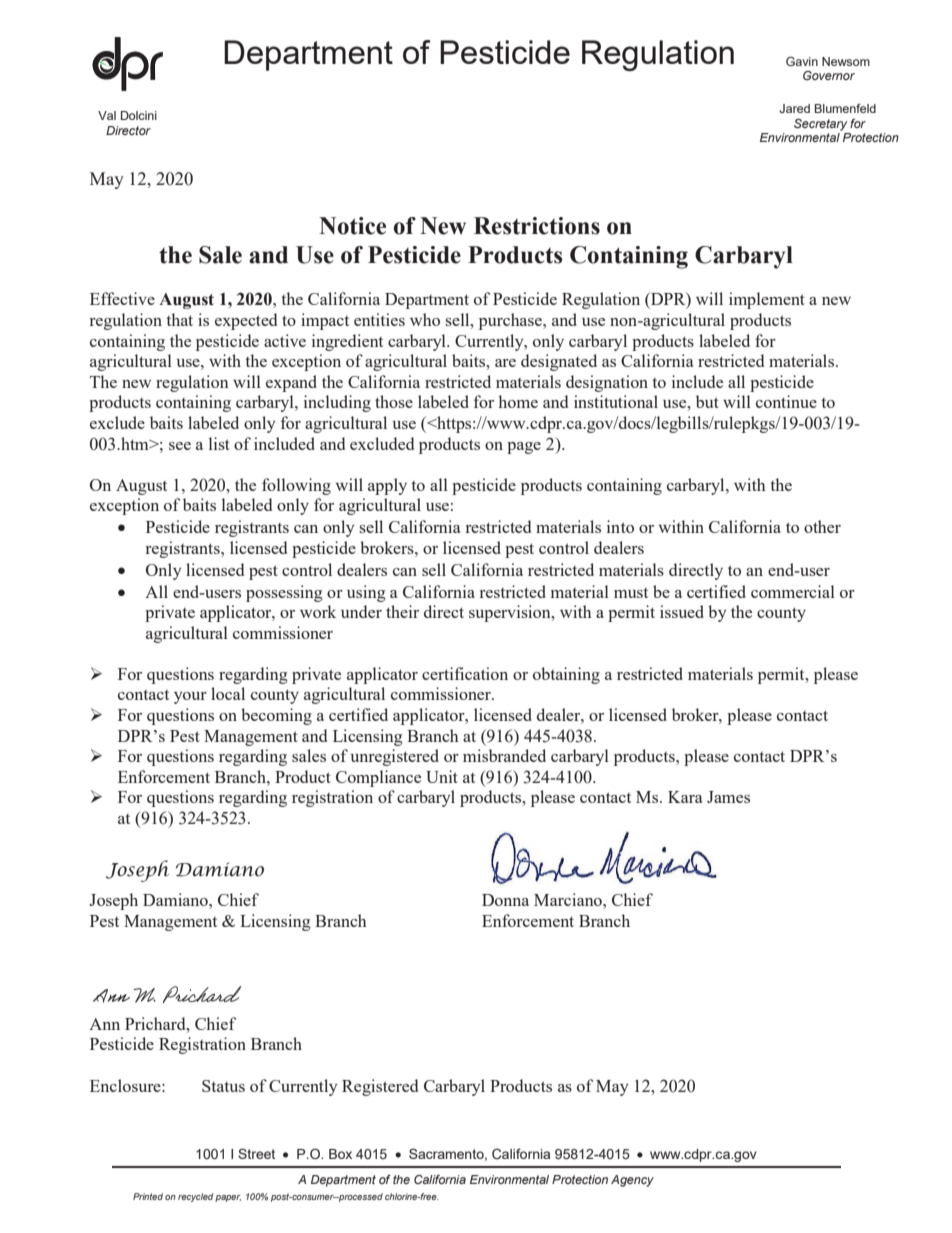  I want to click on your, so click(190, 698).
